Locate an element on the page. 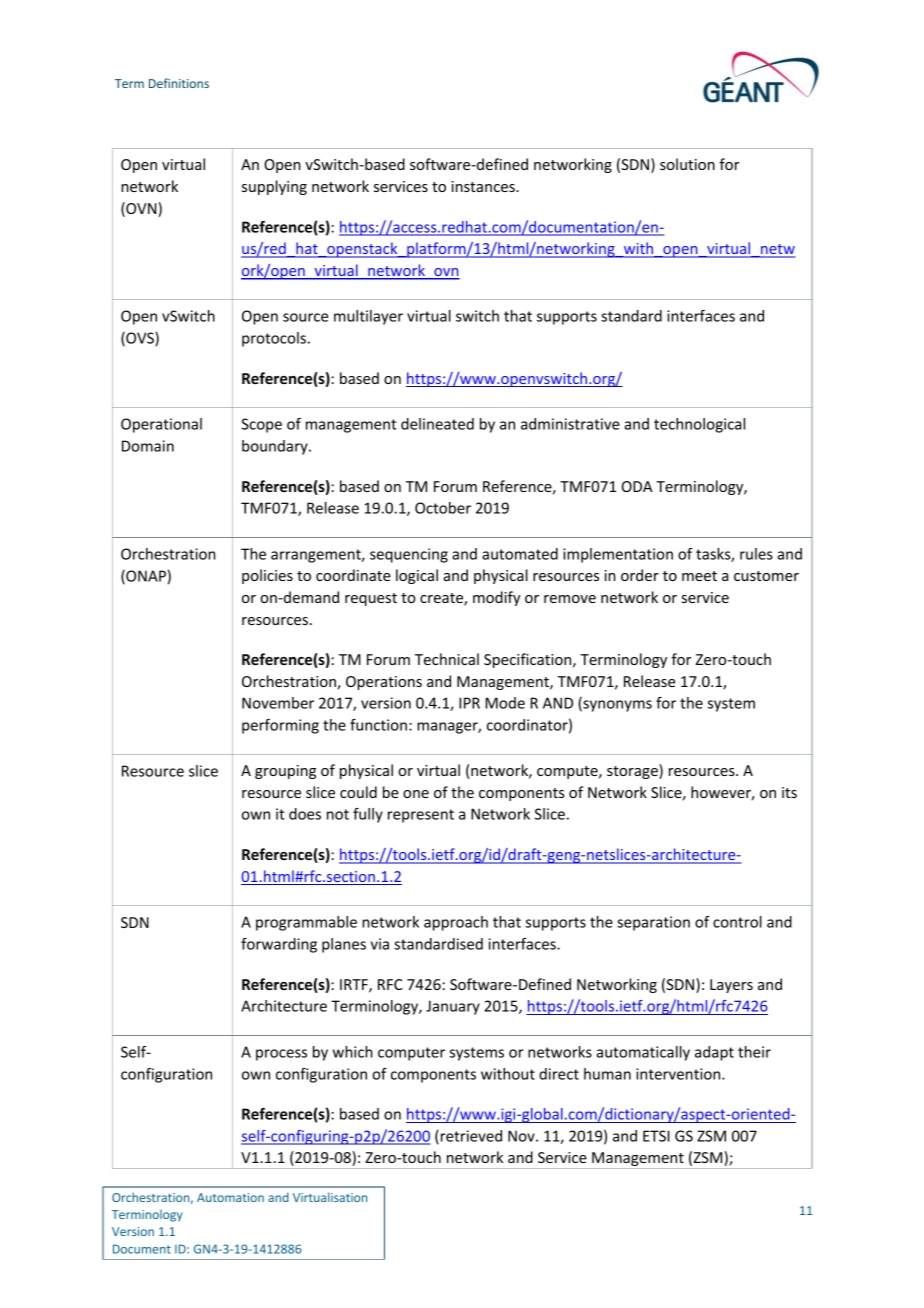  its is located at coordinates (789, 792).
